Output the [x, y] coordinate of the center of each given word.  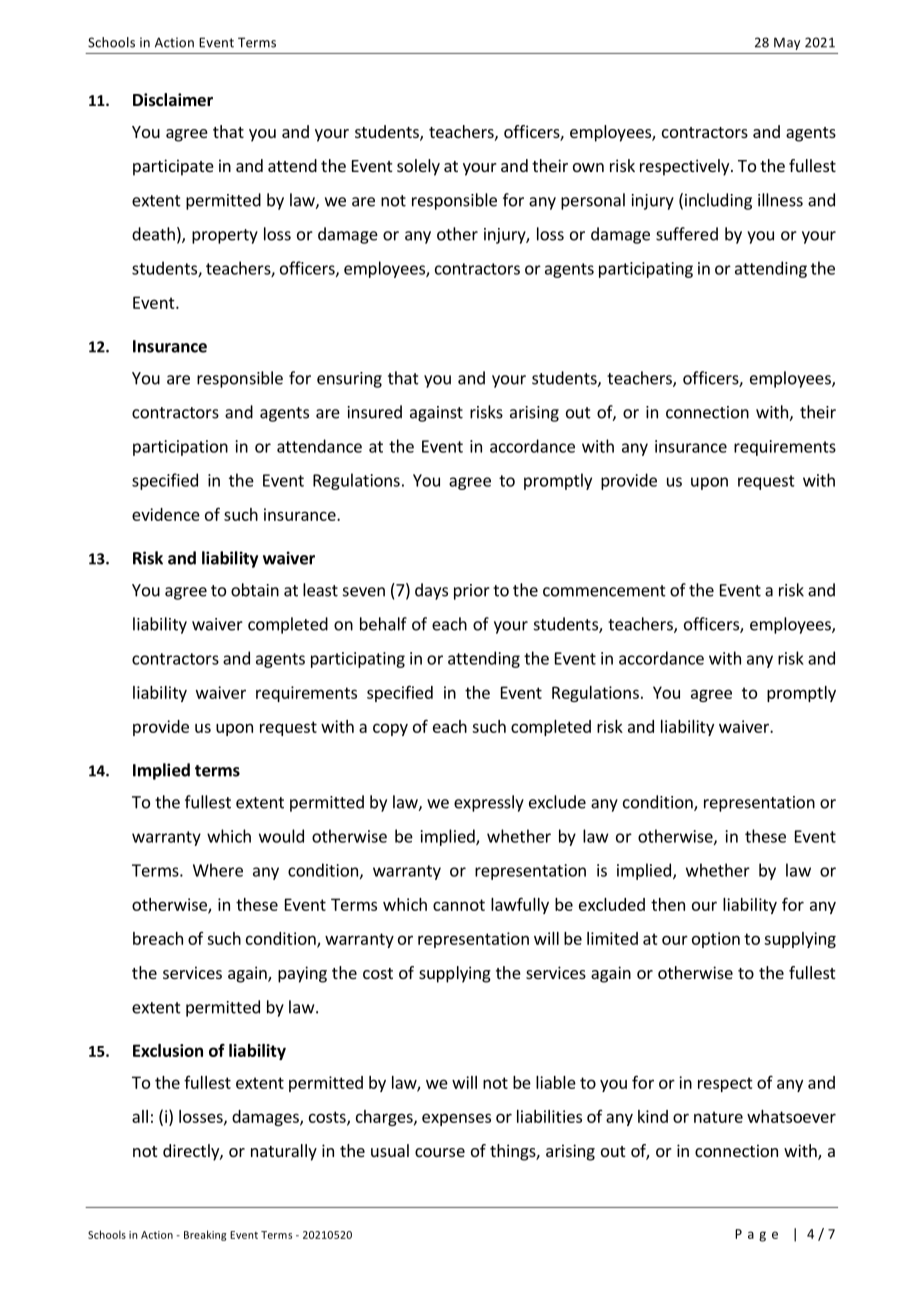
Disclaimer [173, 100]
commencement [604, 591]
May [787, 43]
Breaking [205, 1235]
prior [472, 592]
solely [418, 167]
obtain [255, 590]
